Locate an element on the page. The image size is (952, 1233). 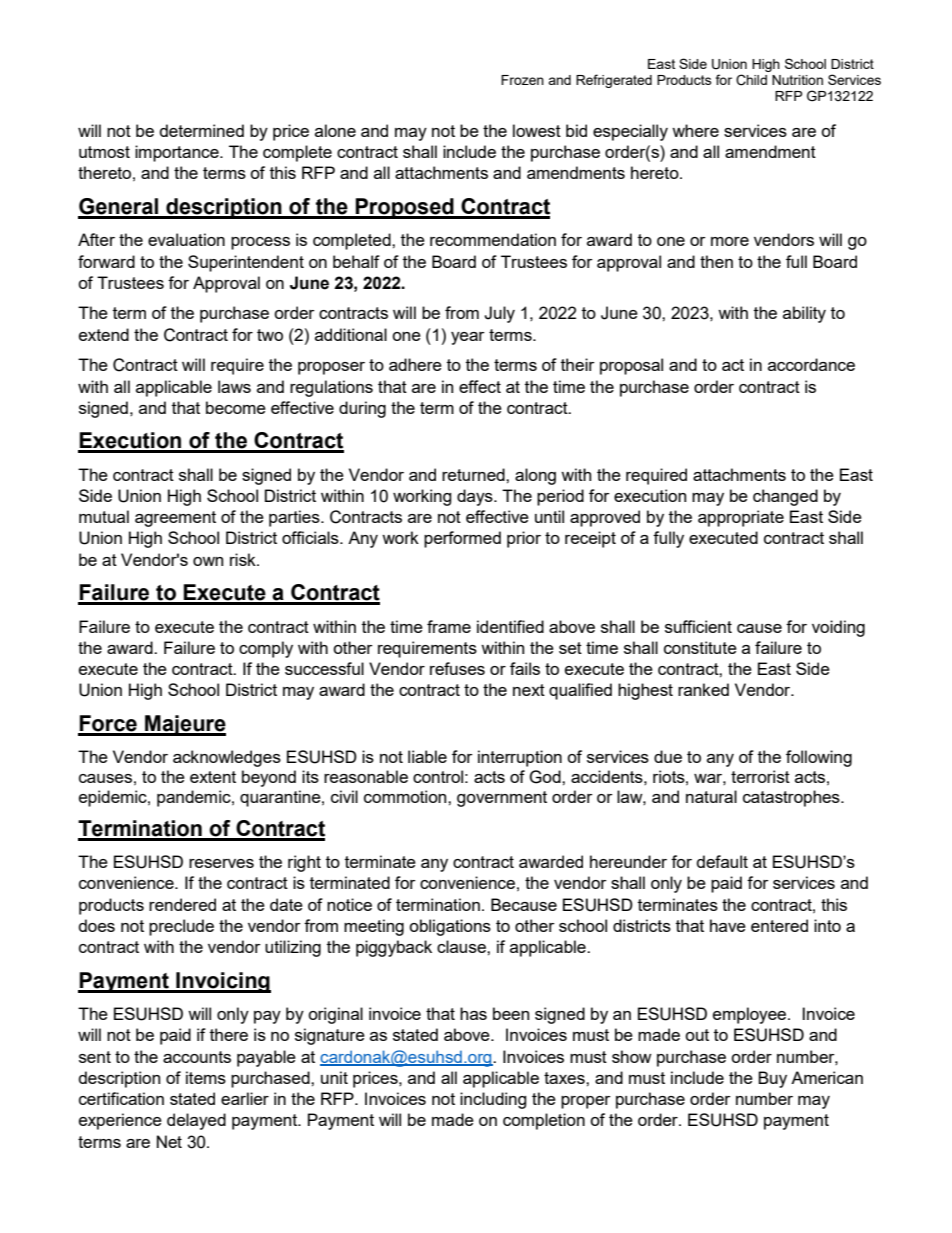
frame is located at coordinates (449, 626).
